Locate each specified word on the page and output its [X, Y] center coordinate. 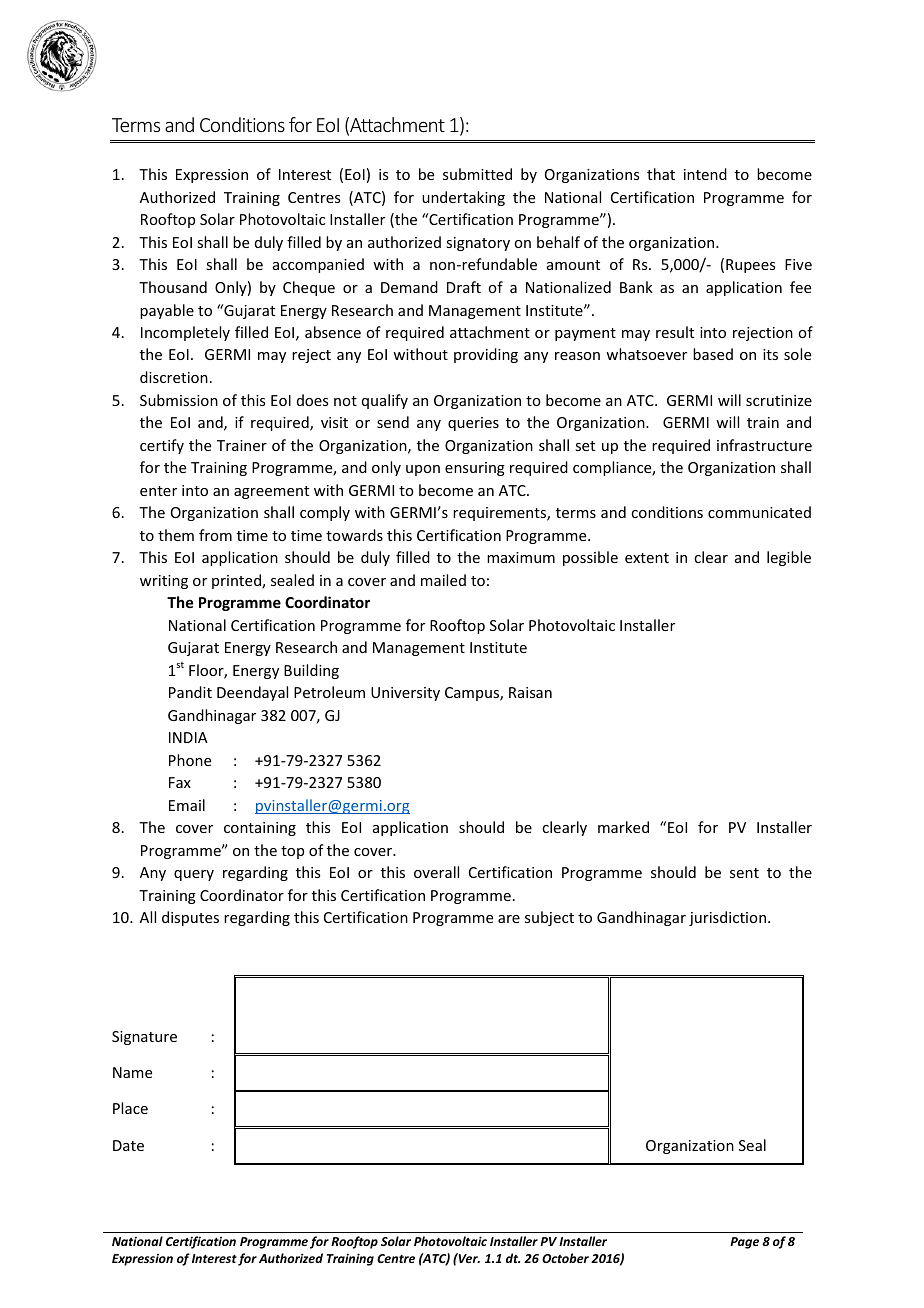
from [215, 535]
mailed [443, 580]
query [194, 875]
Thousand [173, 287]
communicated [759, 512]
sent [744, 873]
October [565, 1258]
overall [436, 872]
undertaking [463, 198]
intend [705, 174]
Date [128, 1145]
